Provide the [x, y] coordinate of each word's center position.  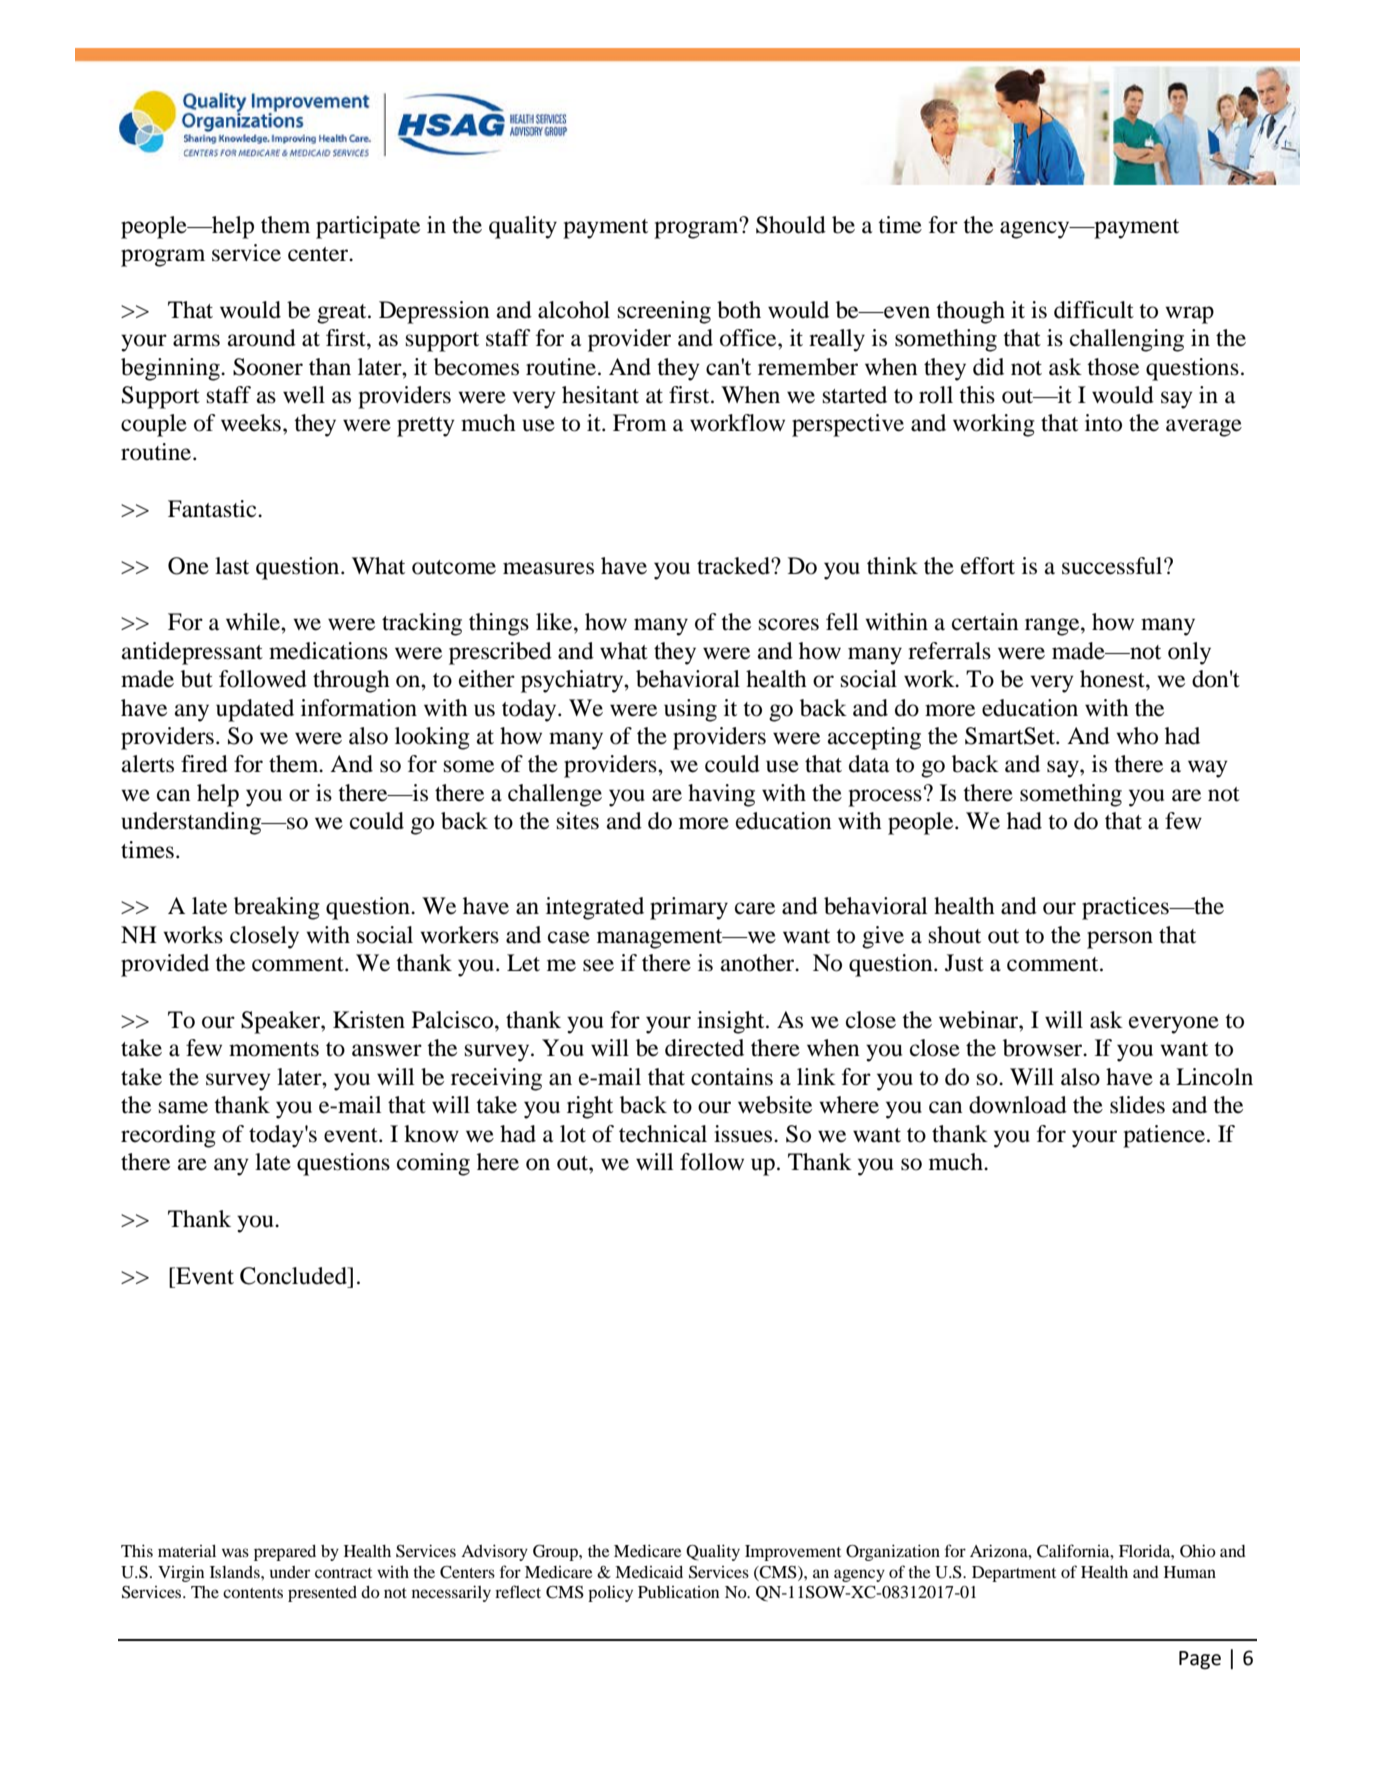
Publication [678, 1592]
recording [168, 1136]
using [690, 710]
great [343, 314]
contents [253, 1593]
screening [664, 312]
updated [255, 710]
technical [663, 1134]
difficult [1094, 310]
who [1137, 736]
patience [1165, 1136]
